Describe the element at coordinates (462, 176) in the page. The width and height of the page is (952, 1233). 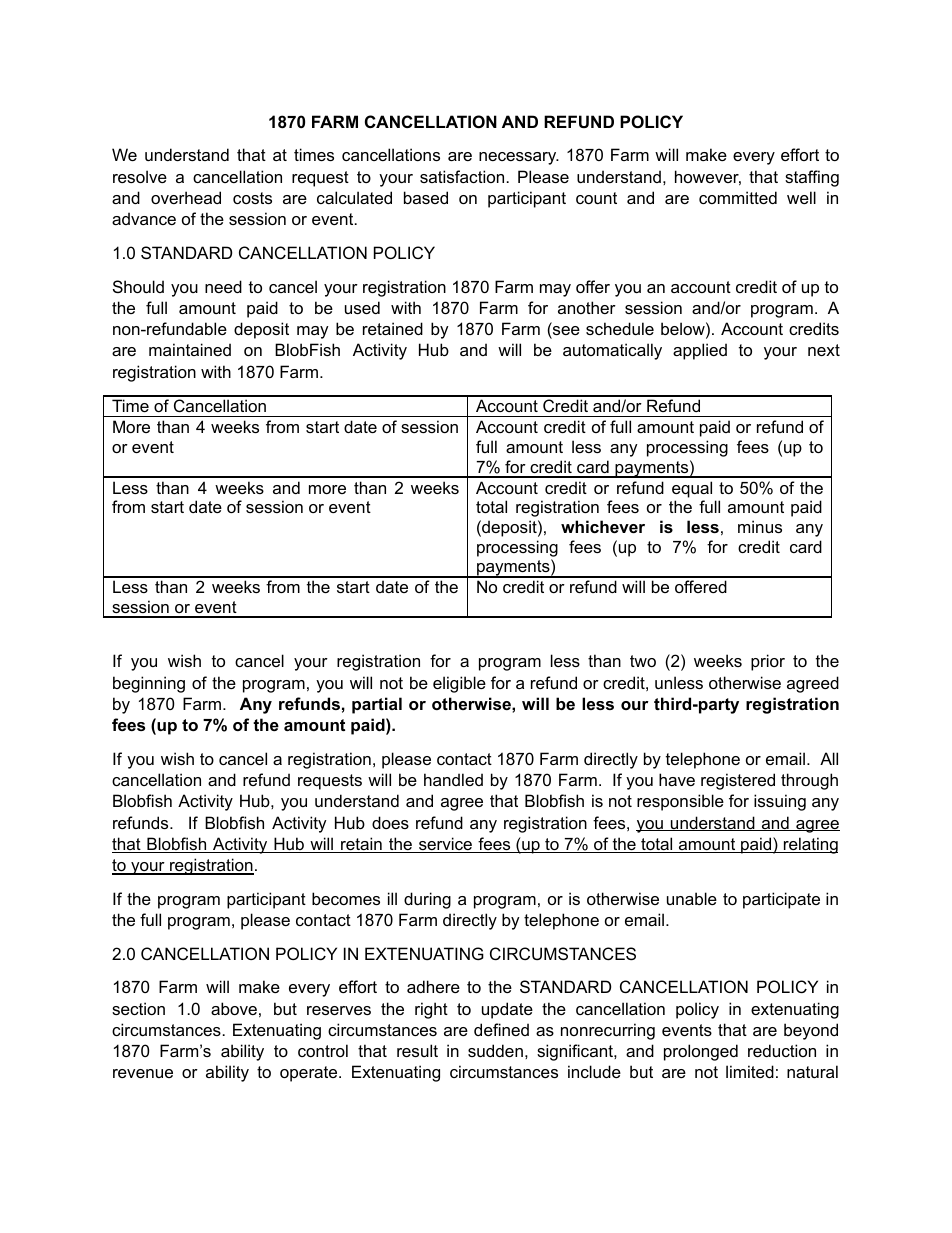
I see `satisfaction` at that location.
